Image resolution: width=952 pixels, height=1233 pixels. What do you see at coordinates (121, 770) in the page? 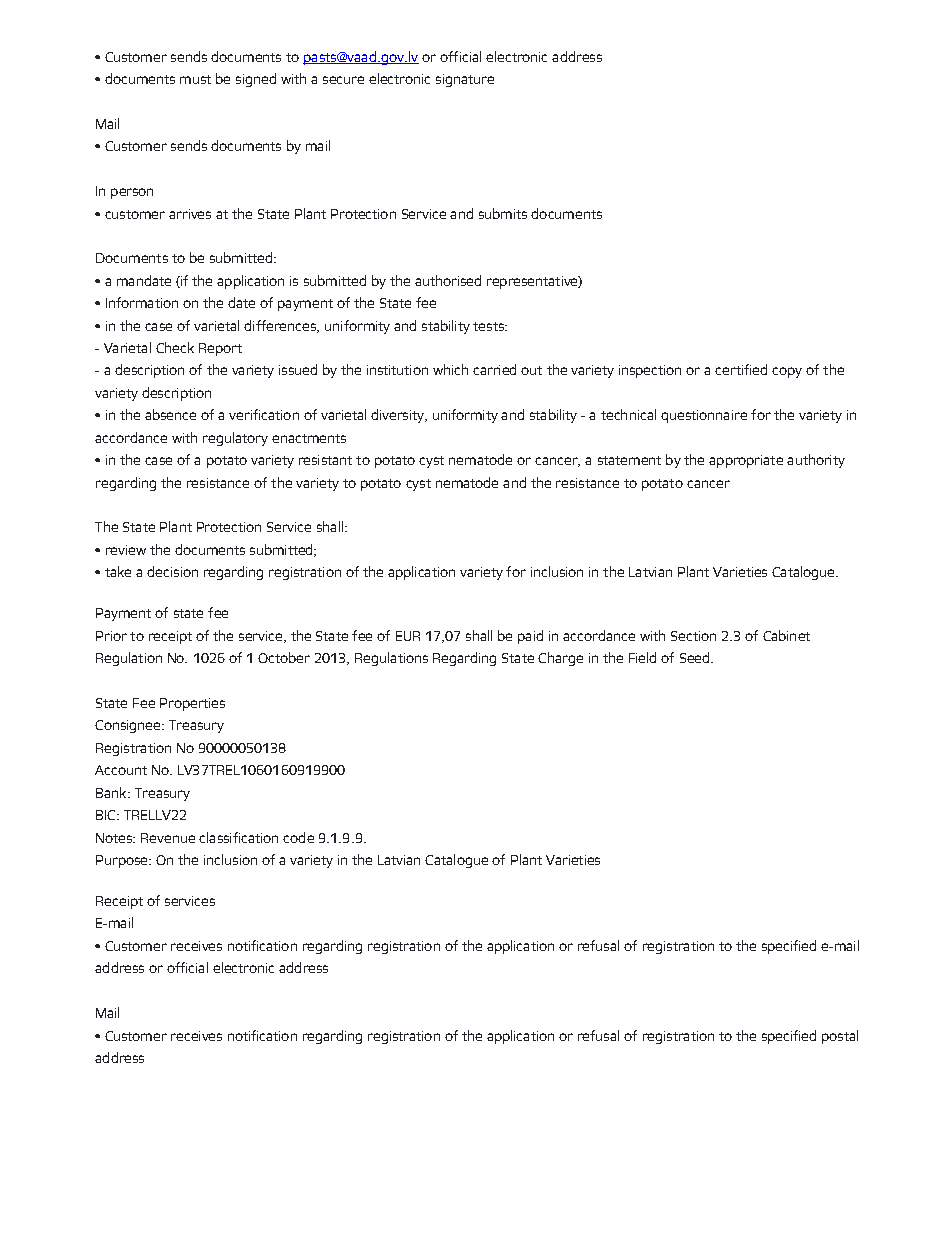
I see `Account` at bounding box center [121, 770].
